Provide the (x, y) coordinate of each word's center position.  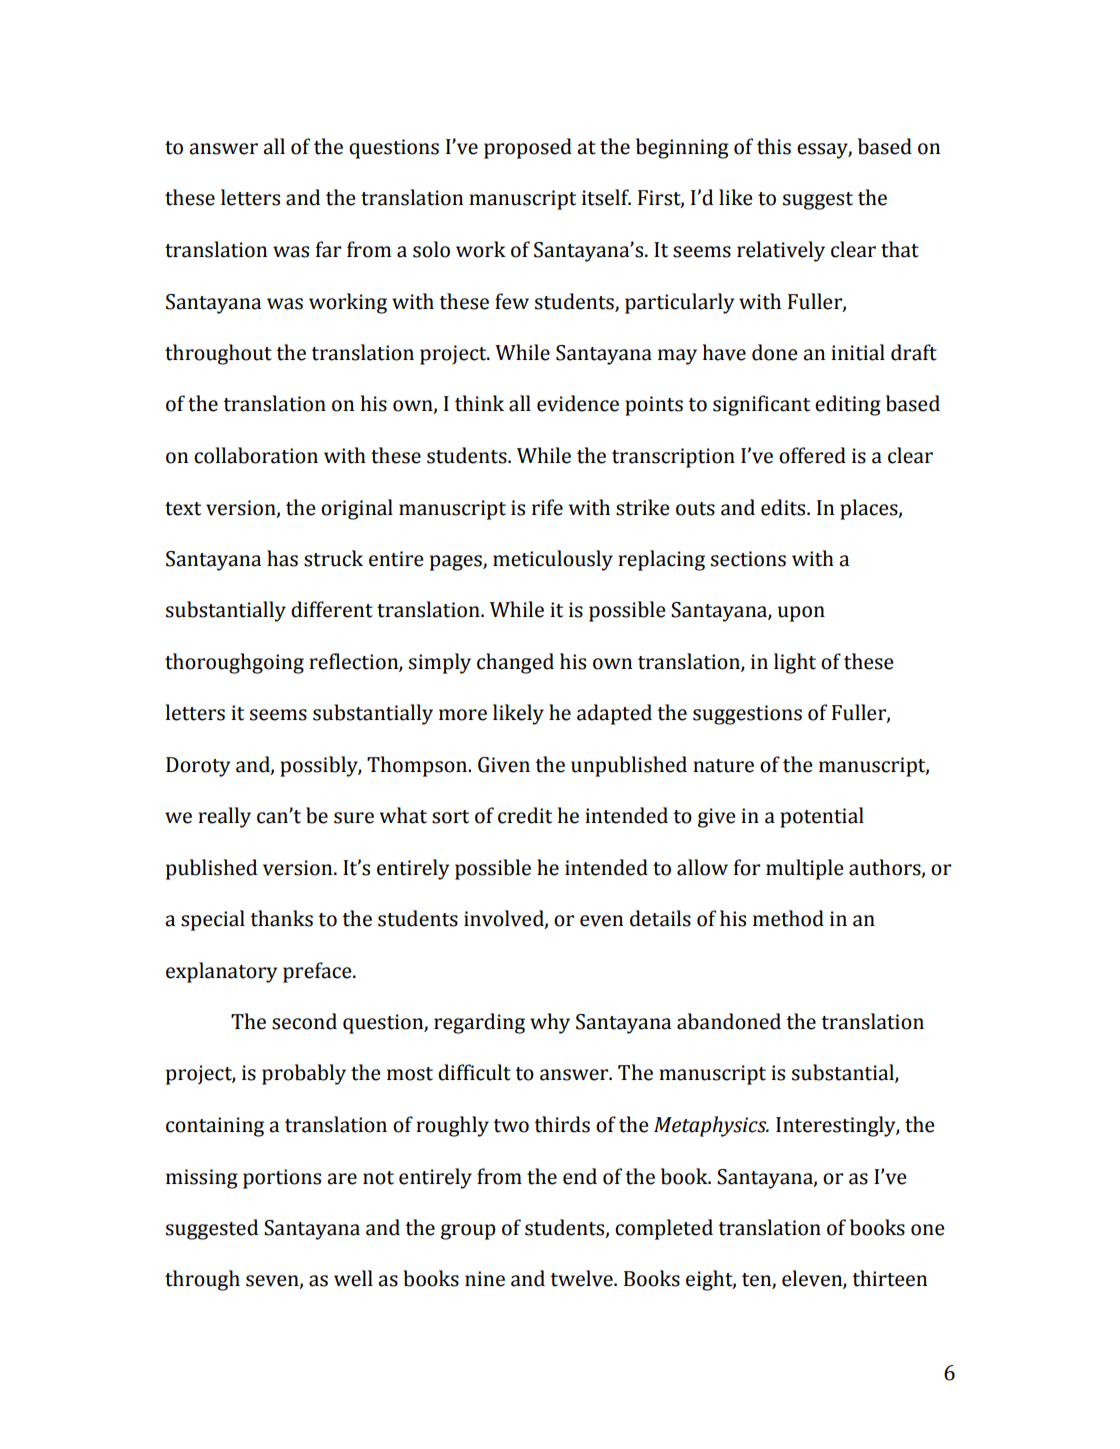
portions (282, 1179)
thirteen (889, 1278)
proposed (528, 148)
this (774, 146)
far (328, 249)
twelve (582, 1278)
